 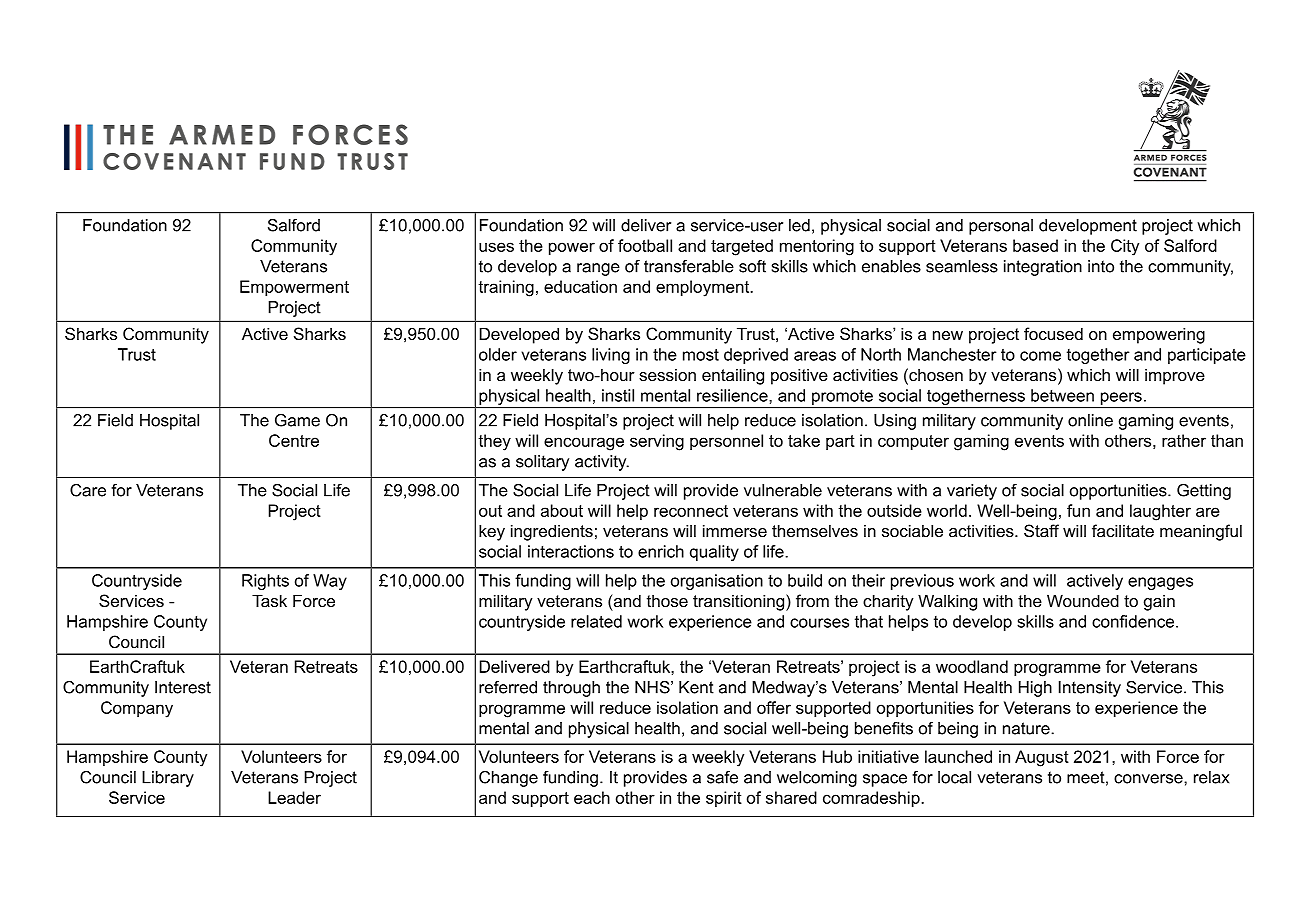 I want to click on uses, so click(x=496, y=247).
